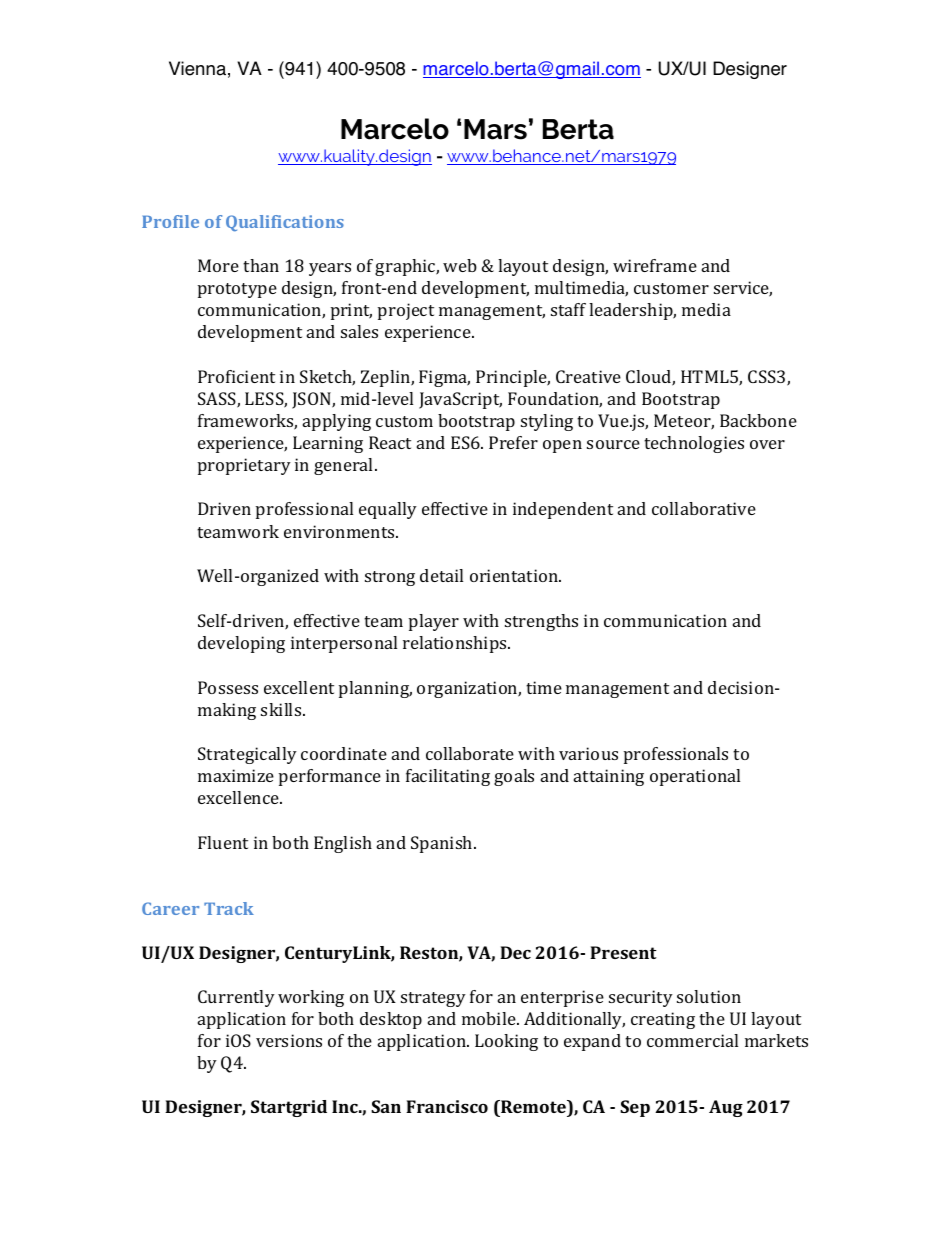 This image has width=952, height=1233. Describe the element at coordinates (261, 265) in the image. I see `than` at that location.
